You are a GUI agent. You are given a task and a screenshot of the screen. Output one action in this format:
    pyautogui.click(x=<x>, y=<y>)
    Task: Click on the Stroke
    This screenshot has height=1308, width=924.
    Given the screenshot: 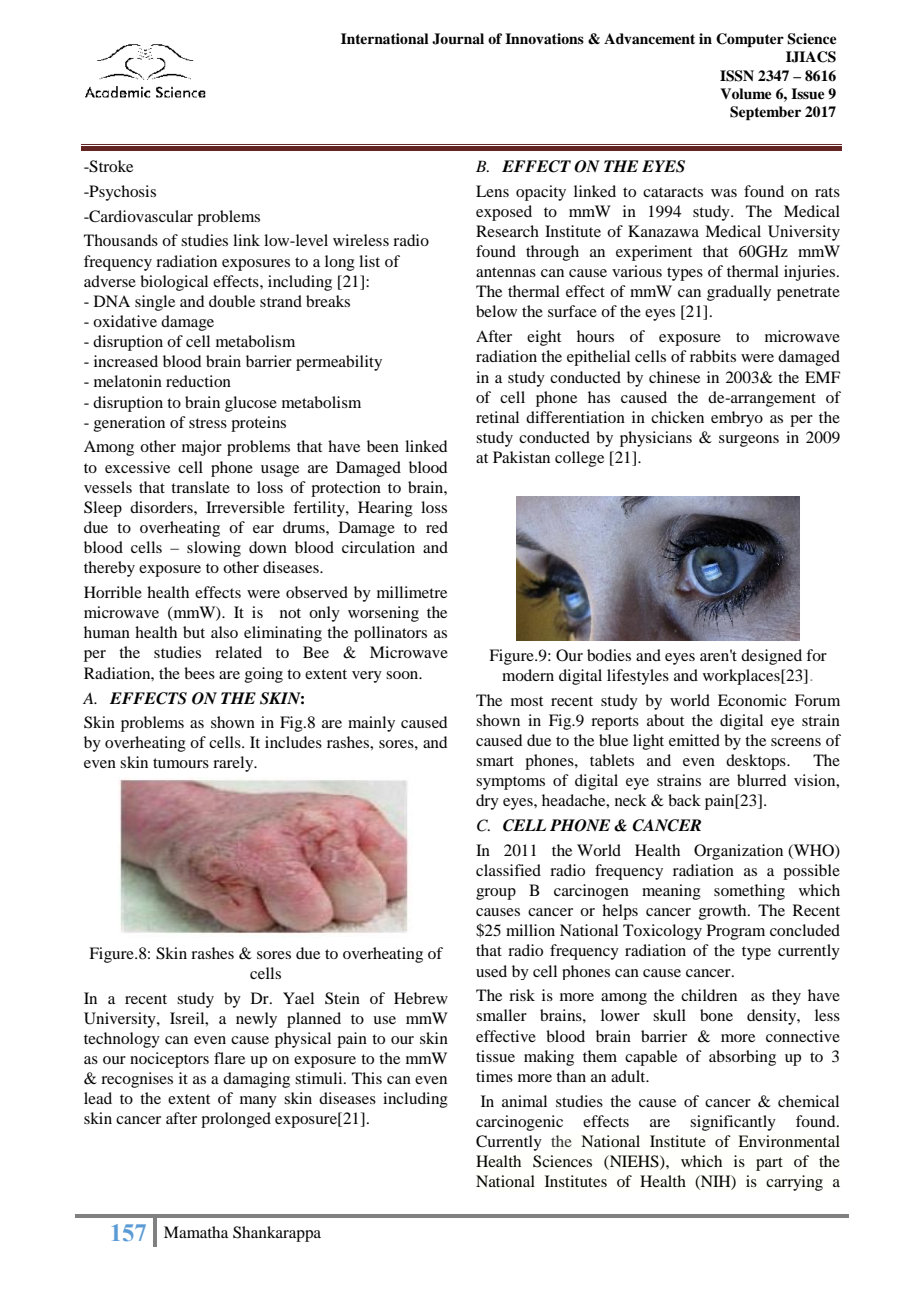 What is the action you would take?
    pyautogui.click(x=110, y=166)
